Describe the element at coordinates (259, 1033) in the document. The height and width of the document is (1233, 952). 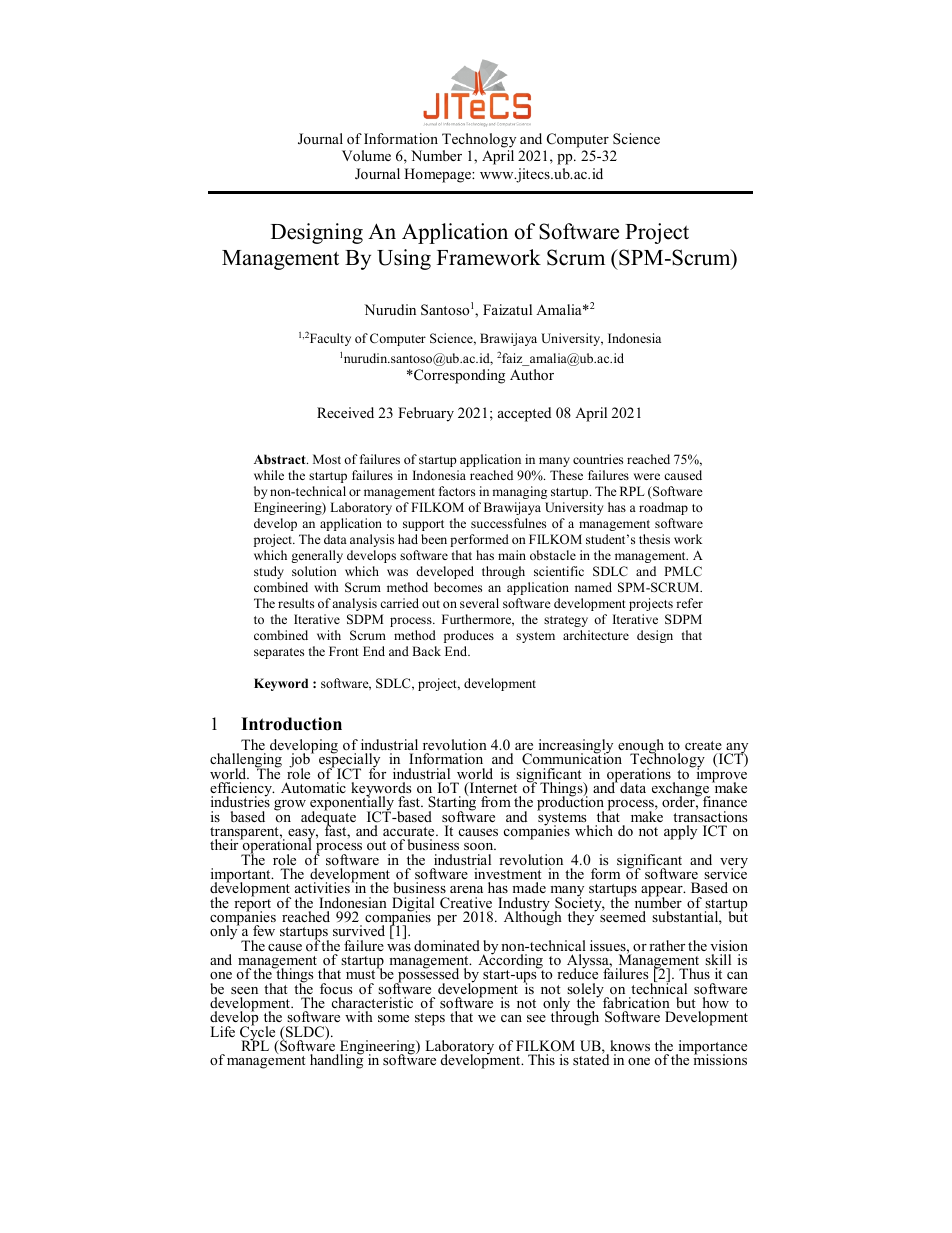
I see `Cycle` at that location.
